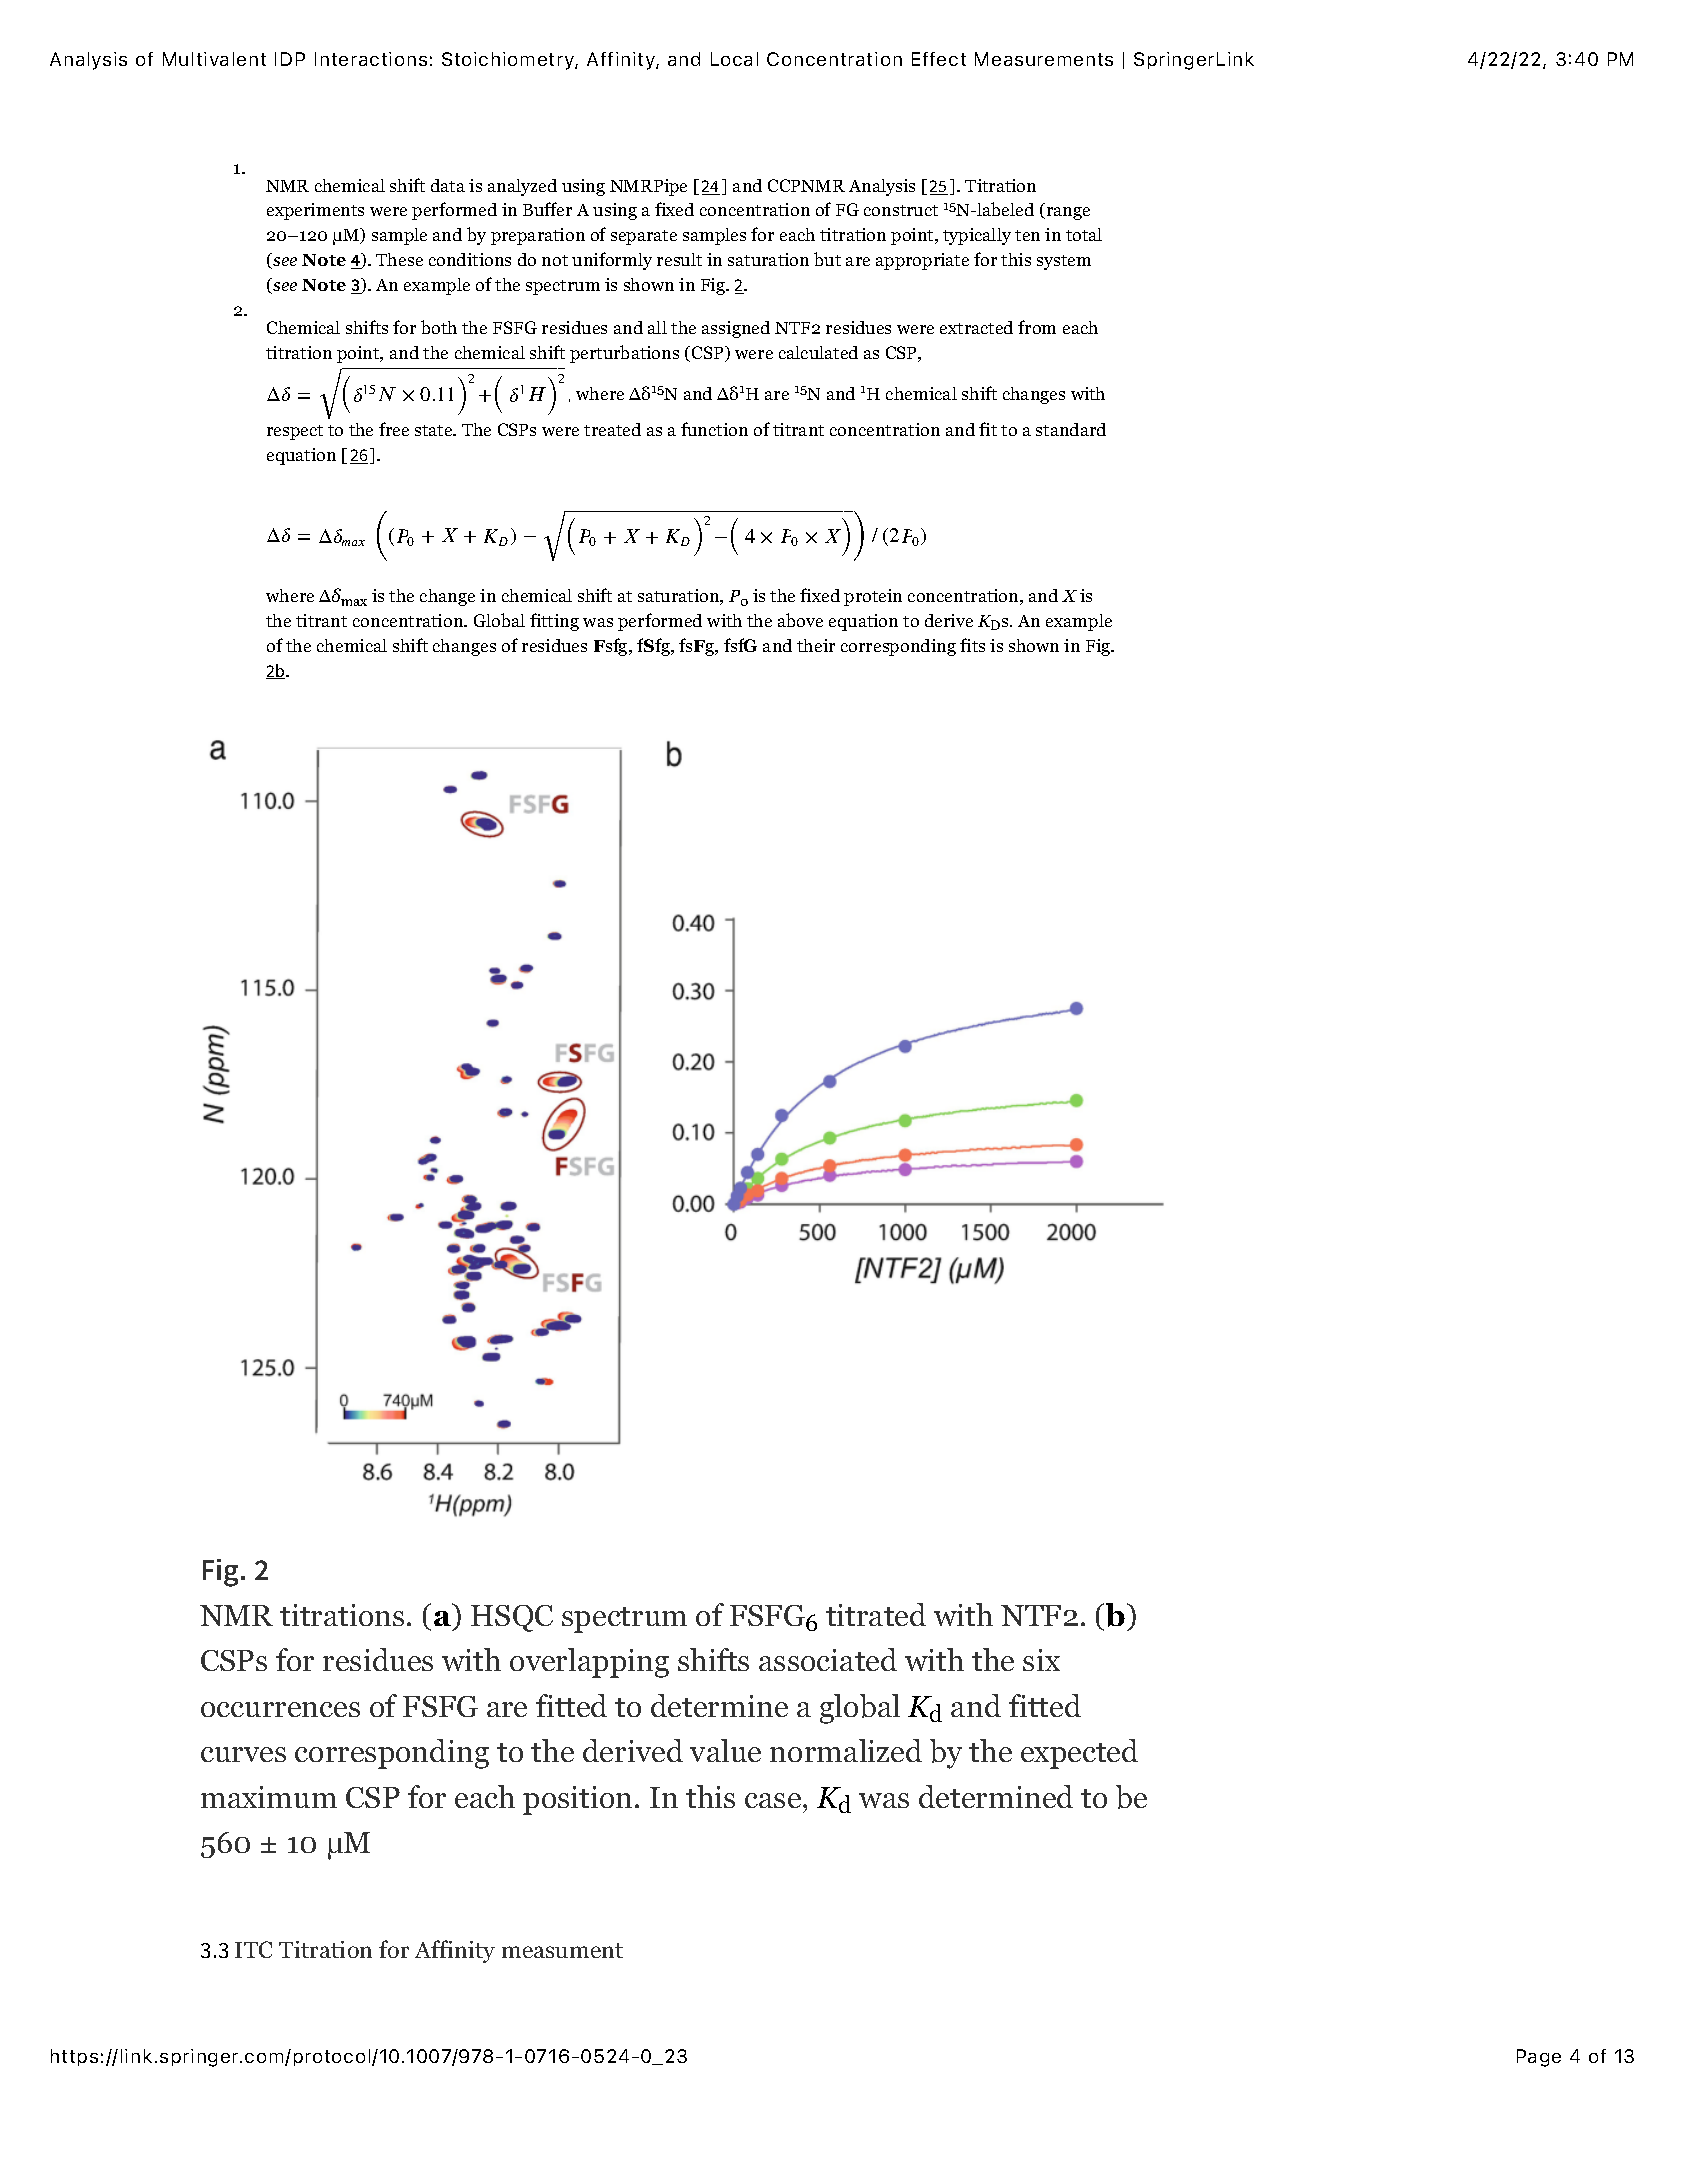 The width and height of the screenshot is (1686, 2182). I want to click on total, so click(1084, 234).
